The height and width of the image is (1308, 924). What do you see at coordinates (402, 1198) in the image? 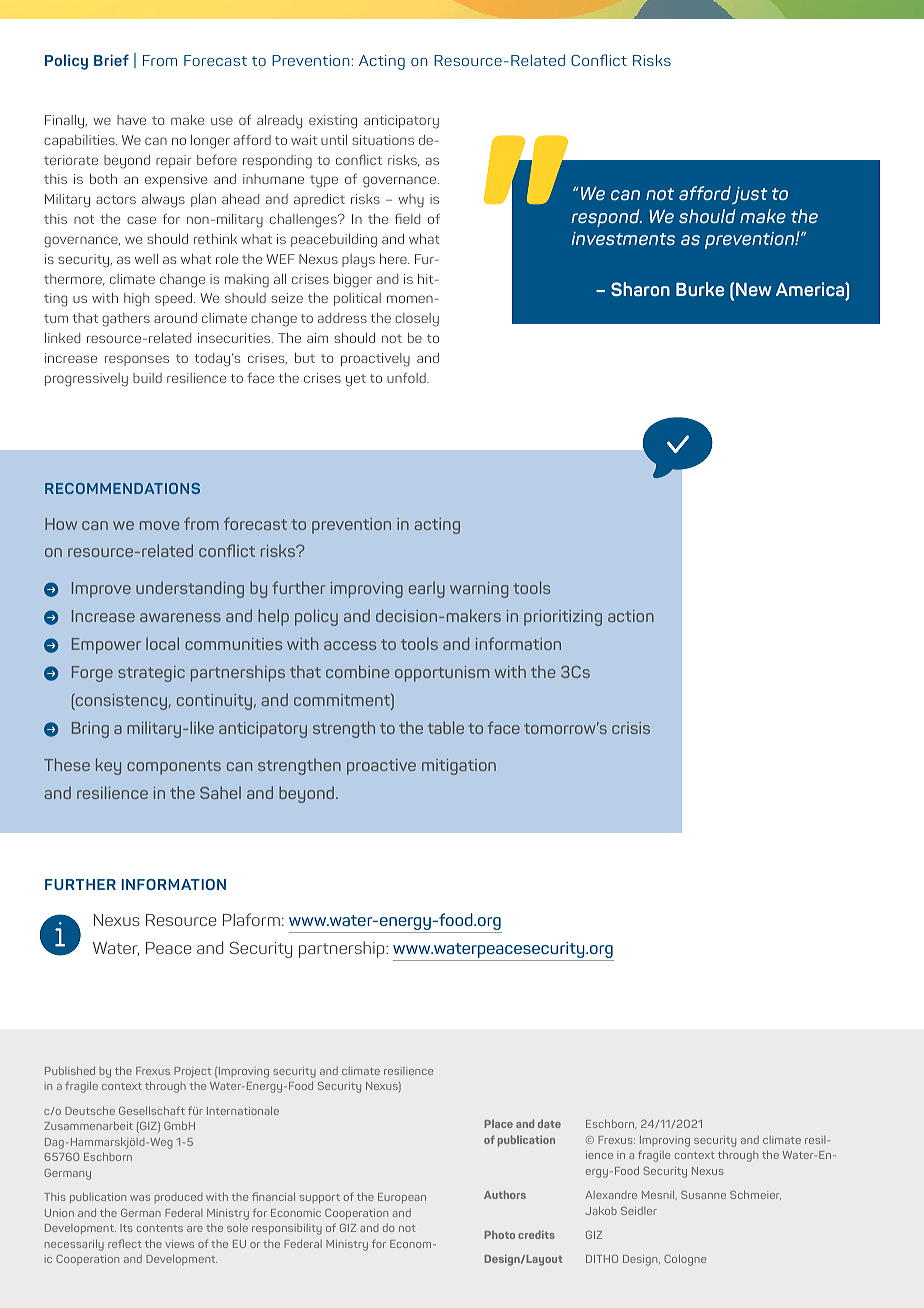
I see `European` at bounding box center [402, 1198].
